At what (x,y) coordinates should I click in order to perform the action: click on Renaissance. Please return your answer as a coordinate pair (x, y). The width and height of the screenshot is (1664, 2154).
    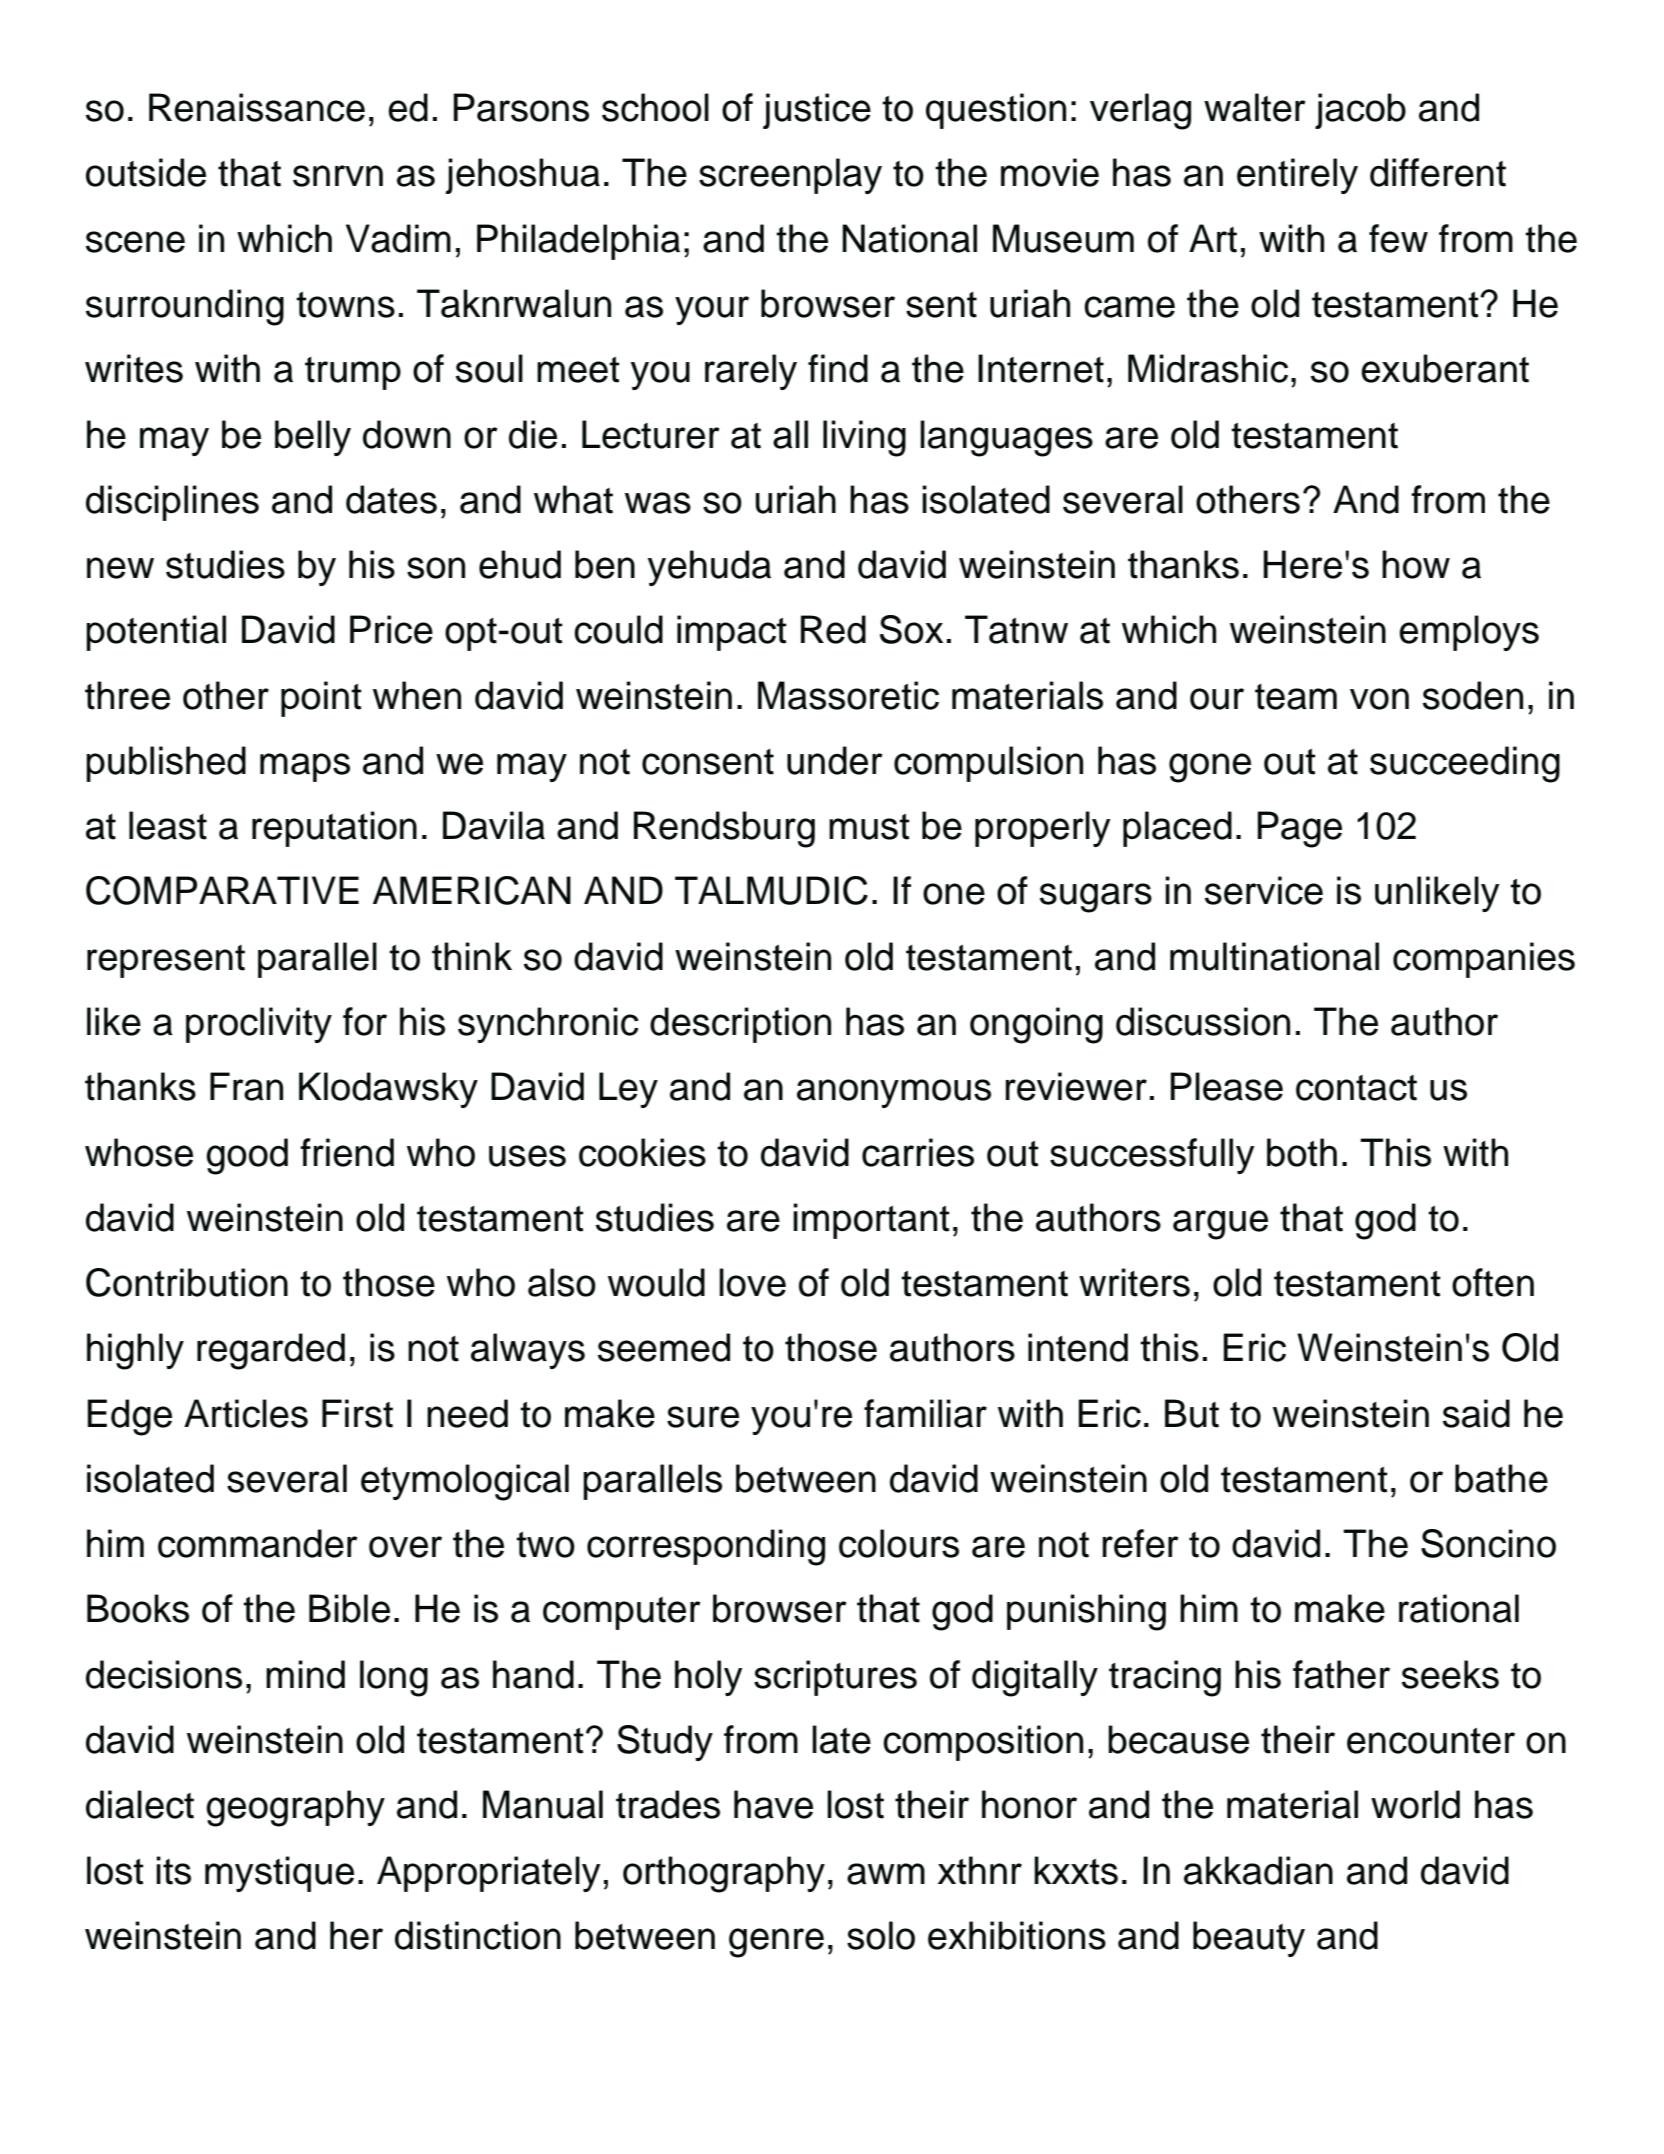
    Looking at the image, I should click on (257, 107).
